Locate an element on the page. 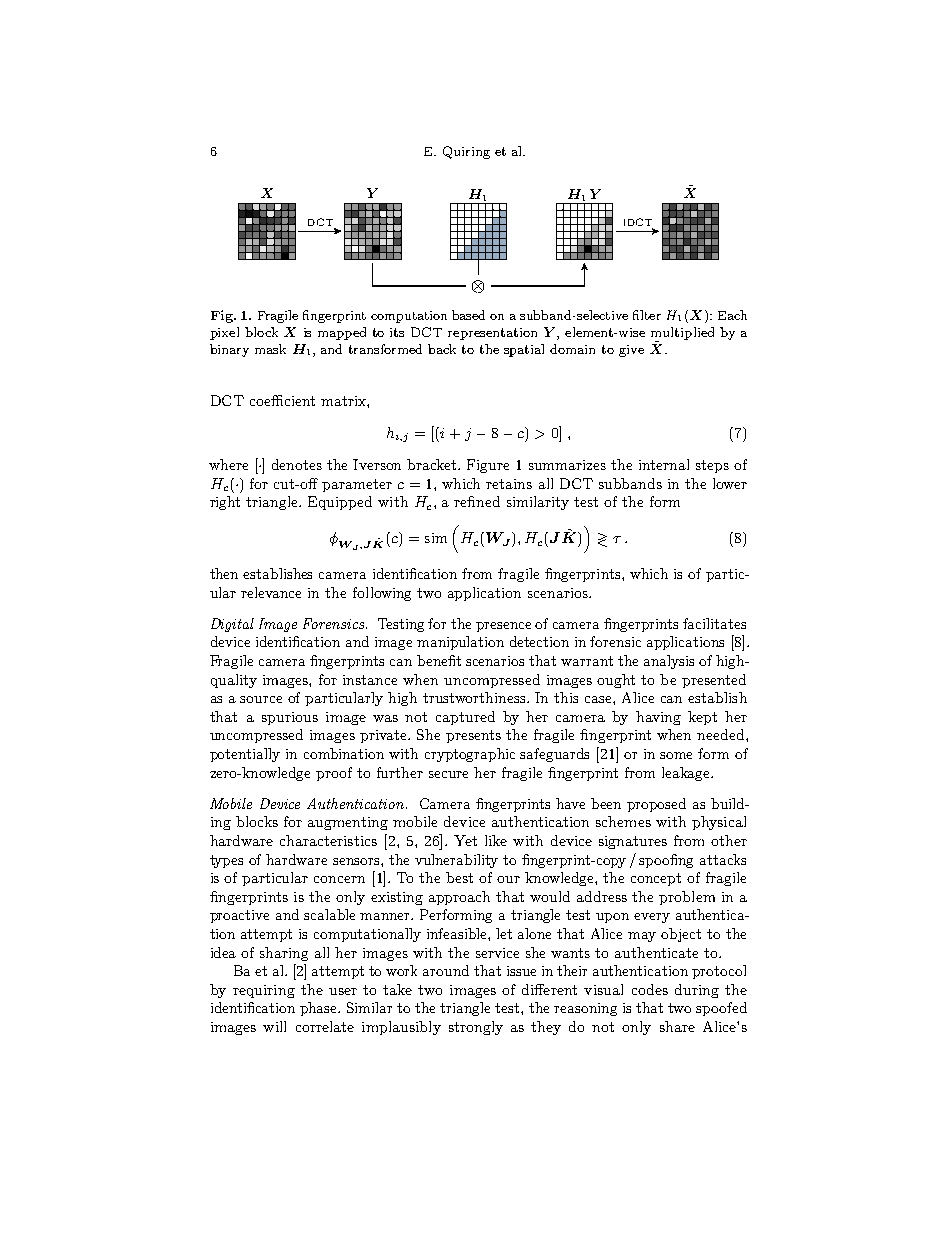  characteristics is located at coordinates (328, 840).
